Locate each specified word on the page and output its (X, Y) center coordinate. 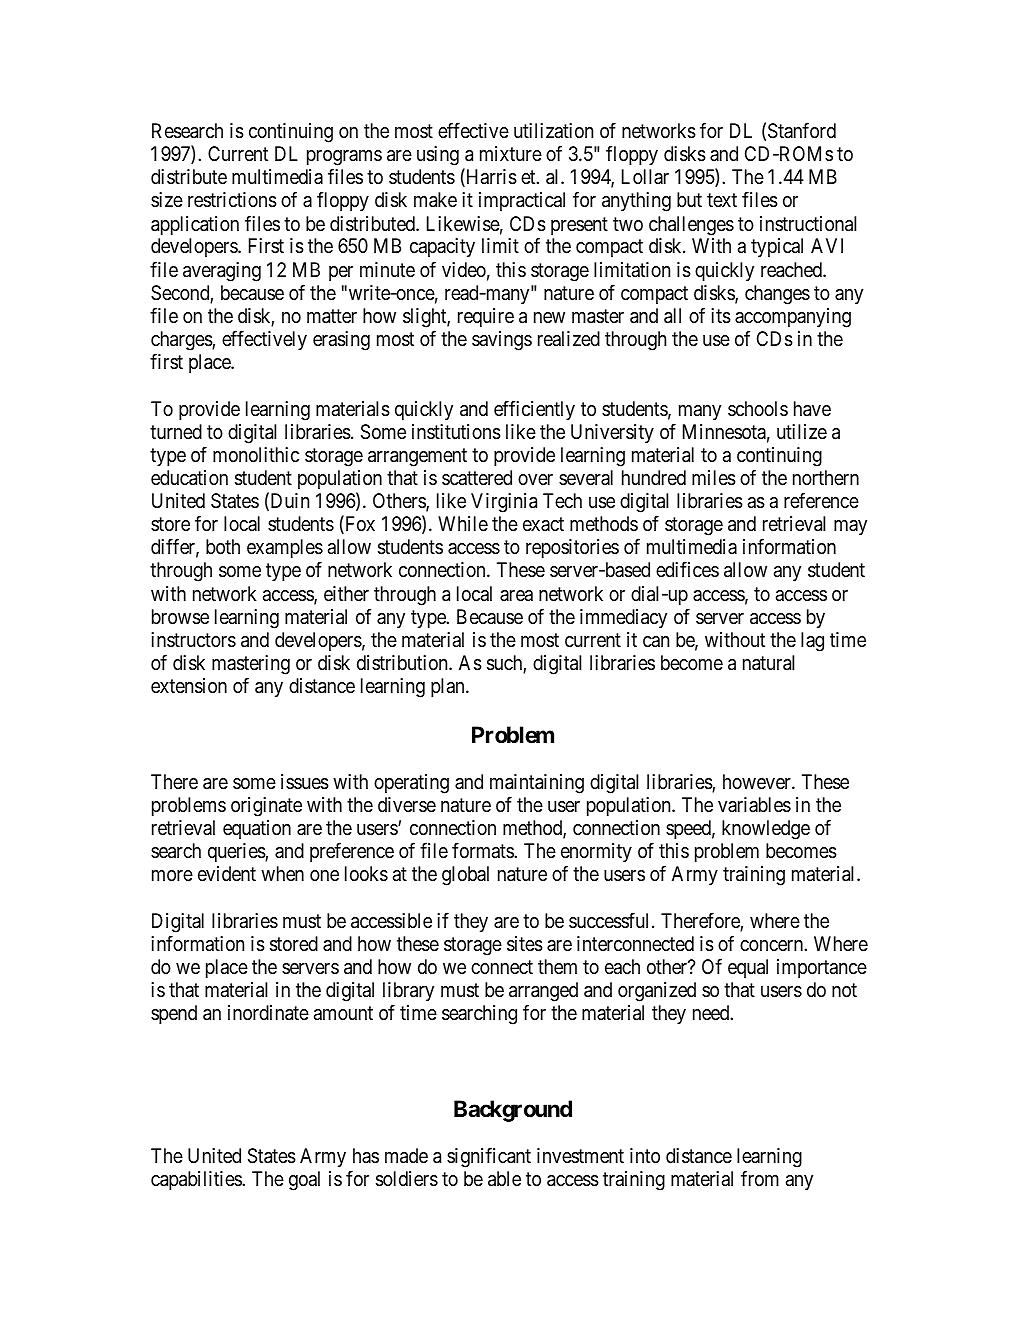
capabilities (197, 1180)
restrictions (232, 200)
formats (483, 850)
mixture (511, 153)
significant (489, 1157)
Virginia (504, 503)
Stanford (802, 130)
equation (257, 829)
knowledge (766, 830)
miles (714, 478)
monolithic (256, 454)
